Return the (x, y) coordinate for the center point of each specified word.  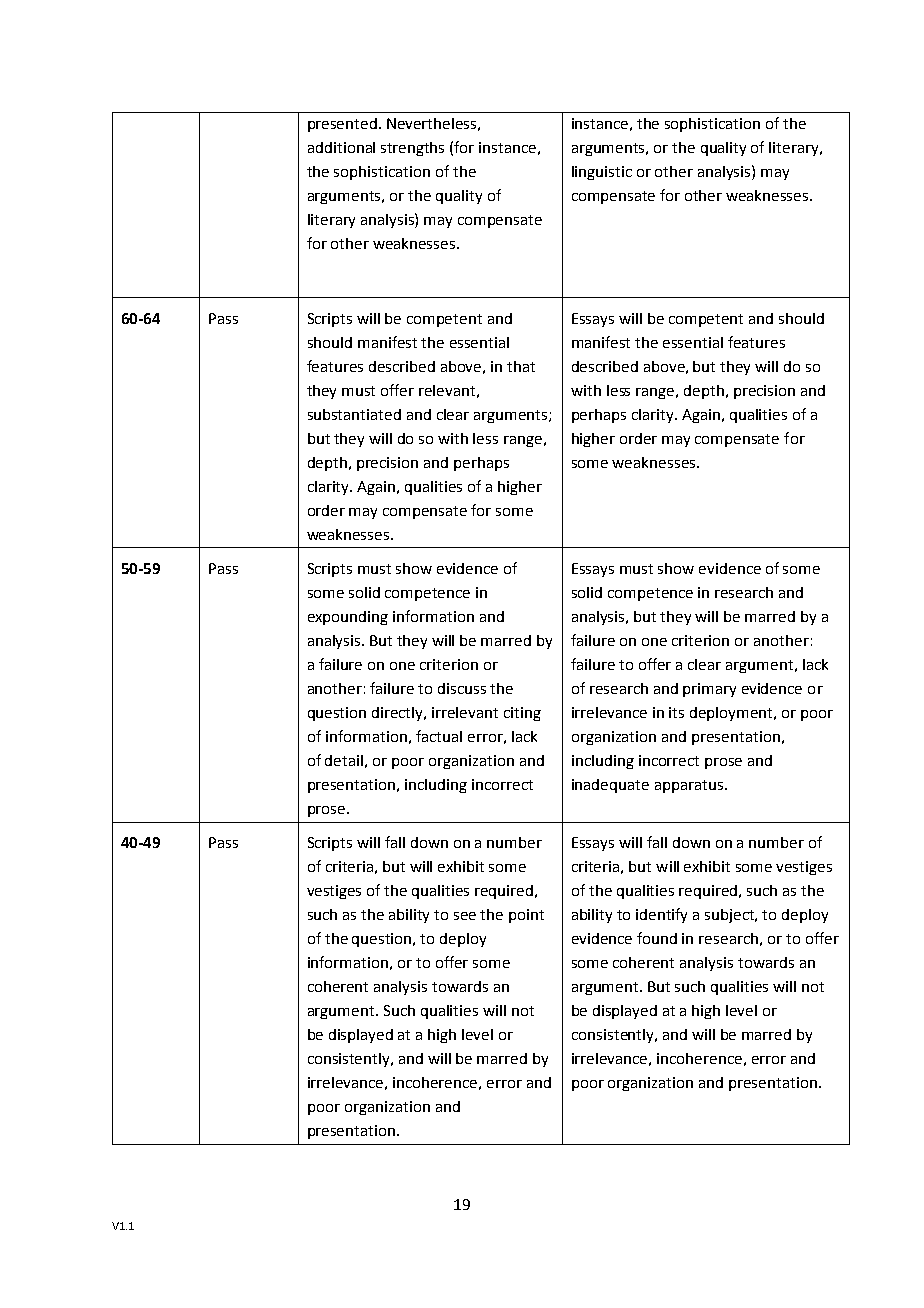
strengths (412, 149)
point (526, 916)
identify (661, 915)
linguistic (602, 173)
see (465, 916)
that (521, 366)
